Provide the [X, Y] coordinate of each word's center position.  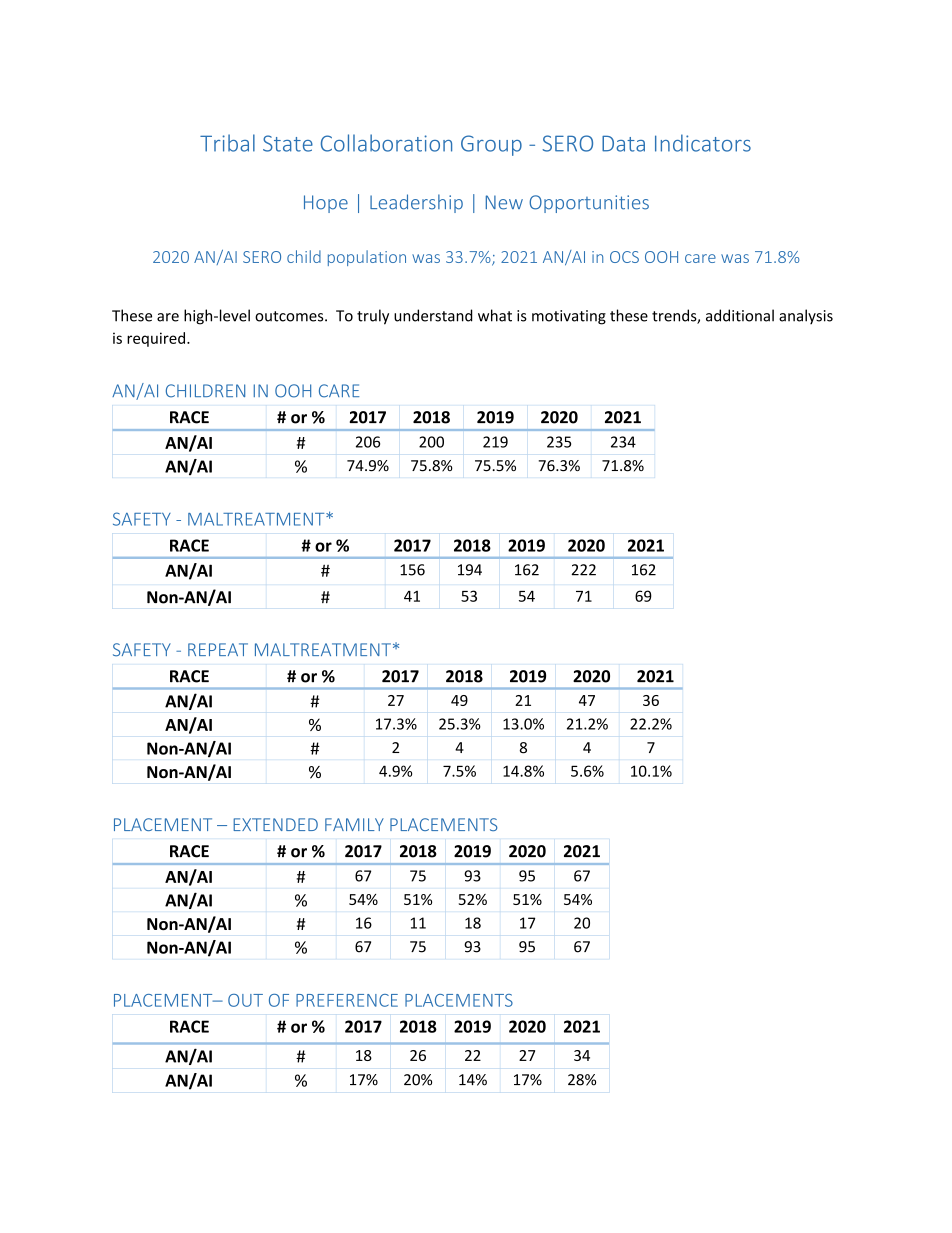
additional [740, 315]
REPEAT [218, 649]
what [495, 315]
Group [491, 145]
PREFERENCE [347, 1000]
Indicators [703, 143]
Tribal [227, 143]
